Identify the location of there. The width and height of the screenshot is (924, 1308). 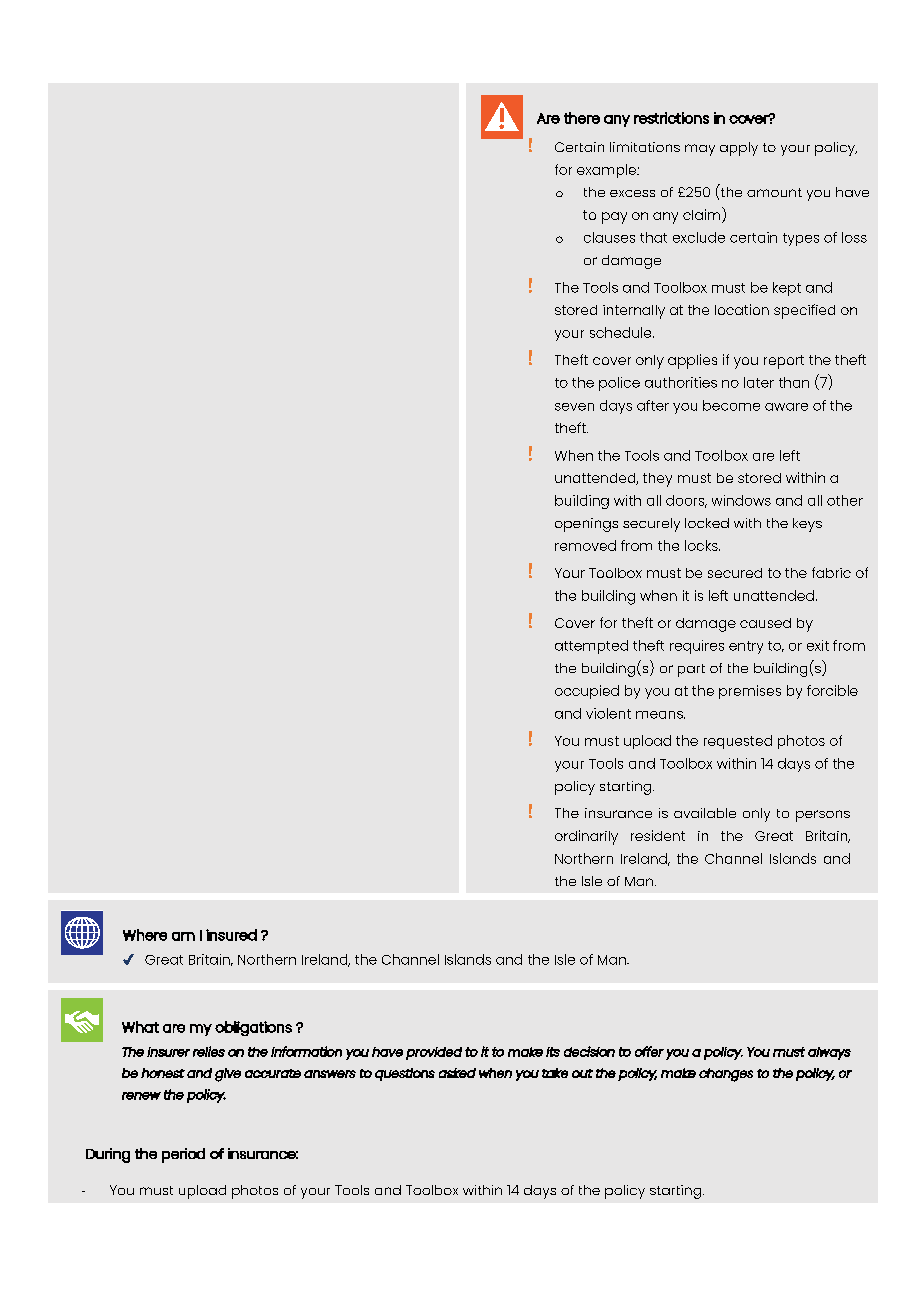
(582, 118).
